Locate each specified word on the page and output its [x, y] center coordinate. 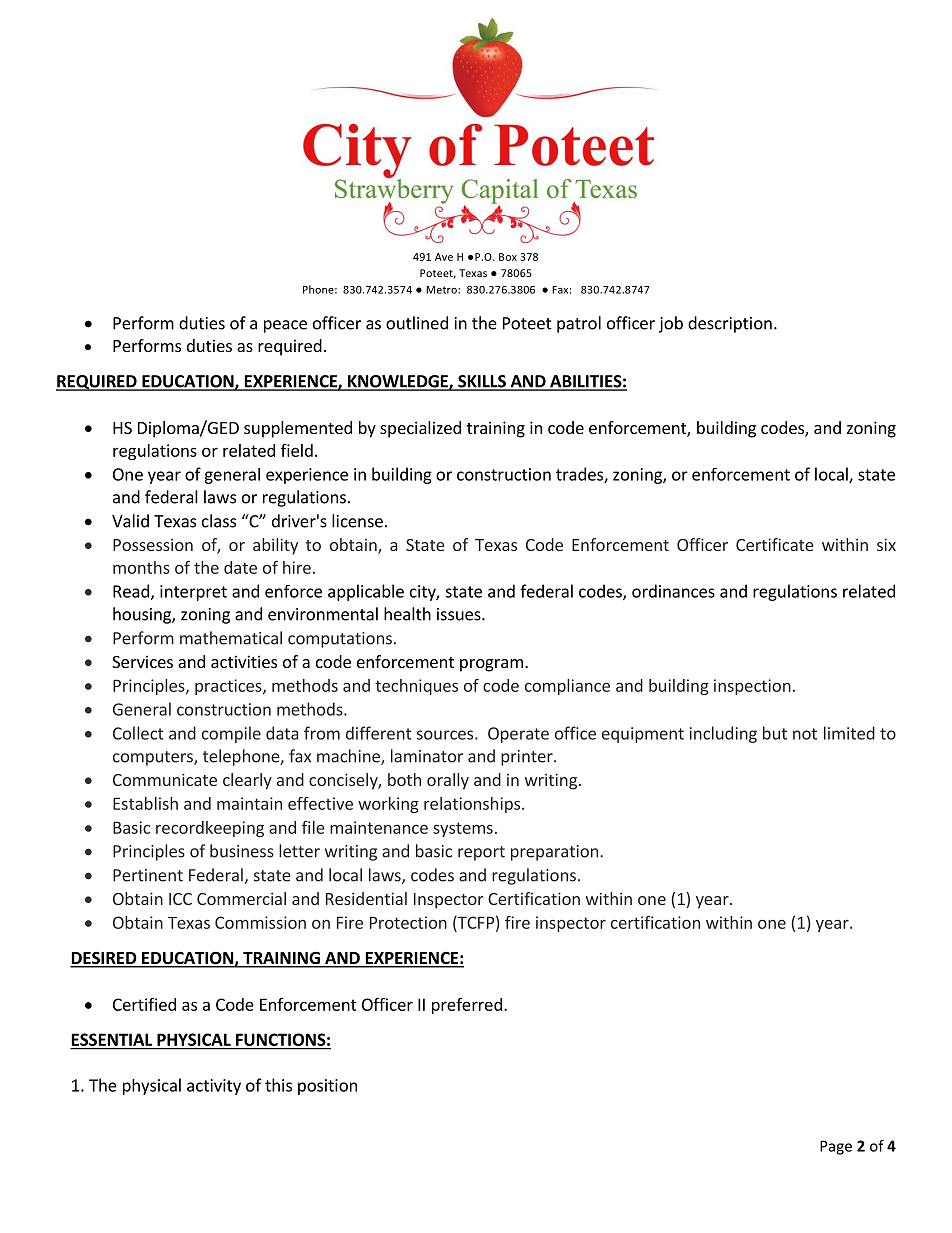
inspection [752, 687]
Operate [518, 735]
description [730, 324]
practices [229, 687]
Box [508, 257]
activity [214, 1087]
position [327, 1087]
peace [285, 326]
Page [836, 1147]
